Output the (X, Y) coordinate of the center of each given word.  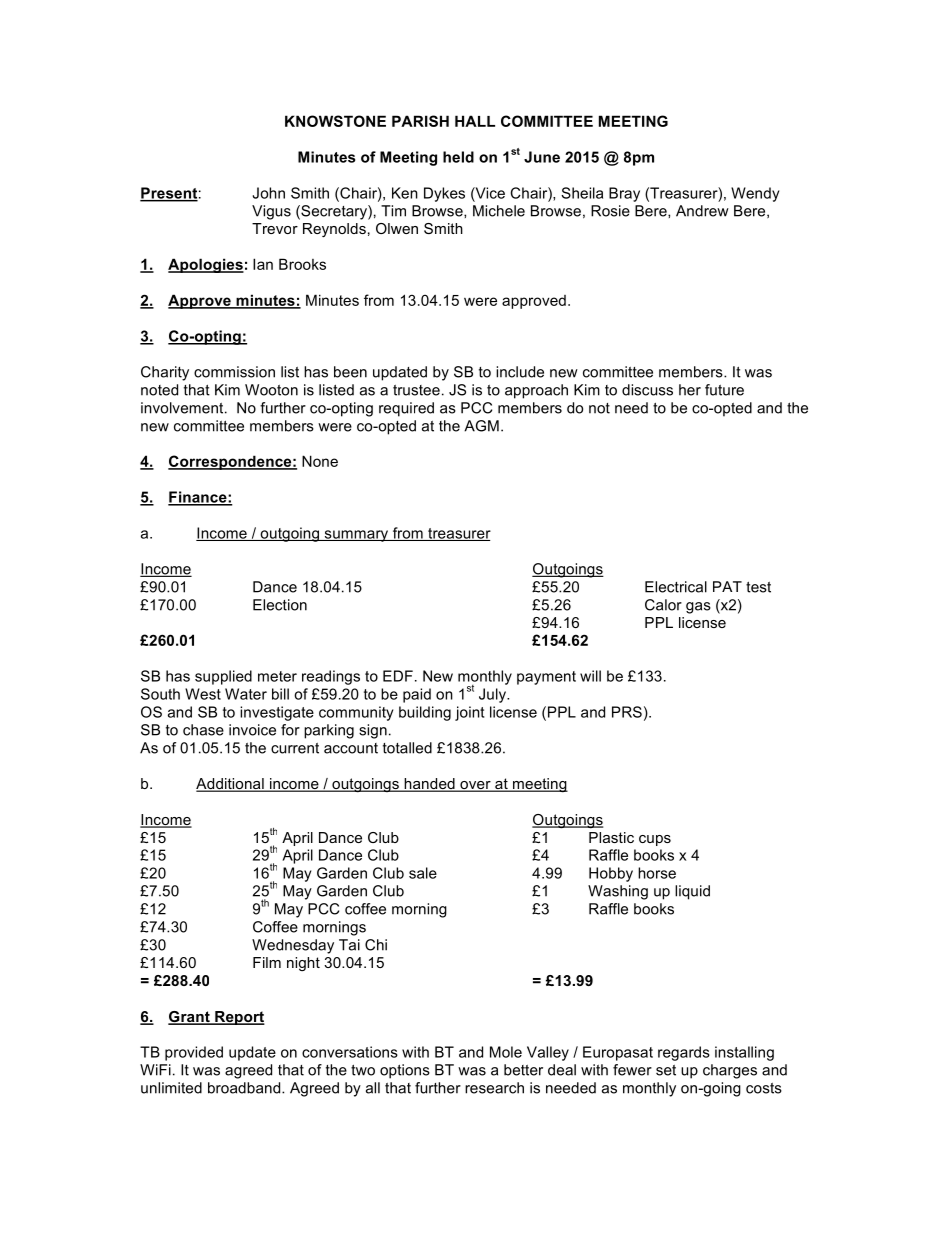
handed (429, 785)
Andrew (702, 211)
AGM (481, 426)
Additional (231, 785)
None (320, 461)
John (269, 193)
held (458, 157)
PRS (627, 712)
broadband (245, 1088)
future (724, 390)
